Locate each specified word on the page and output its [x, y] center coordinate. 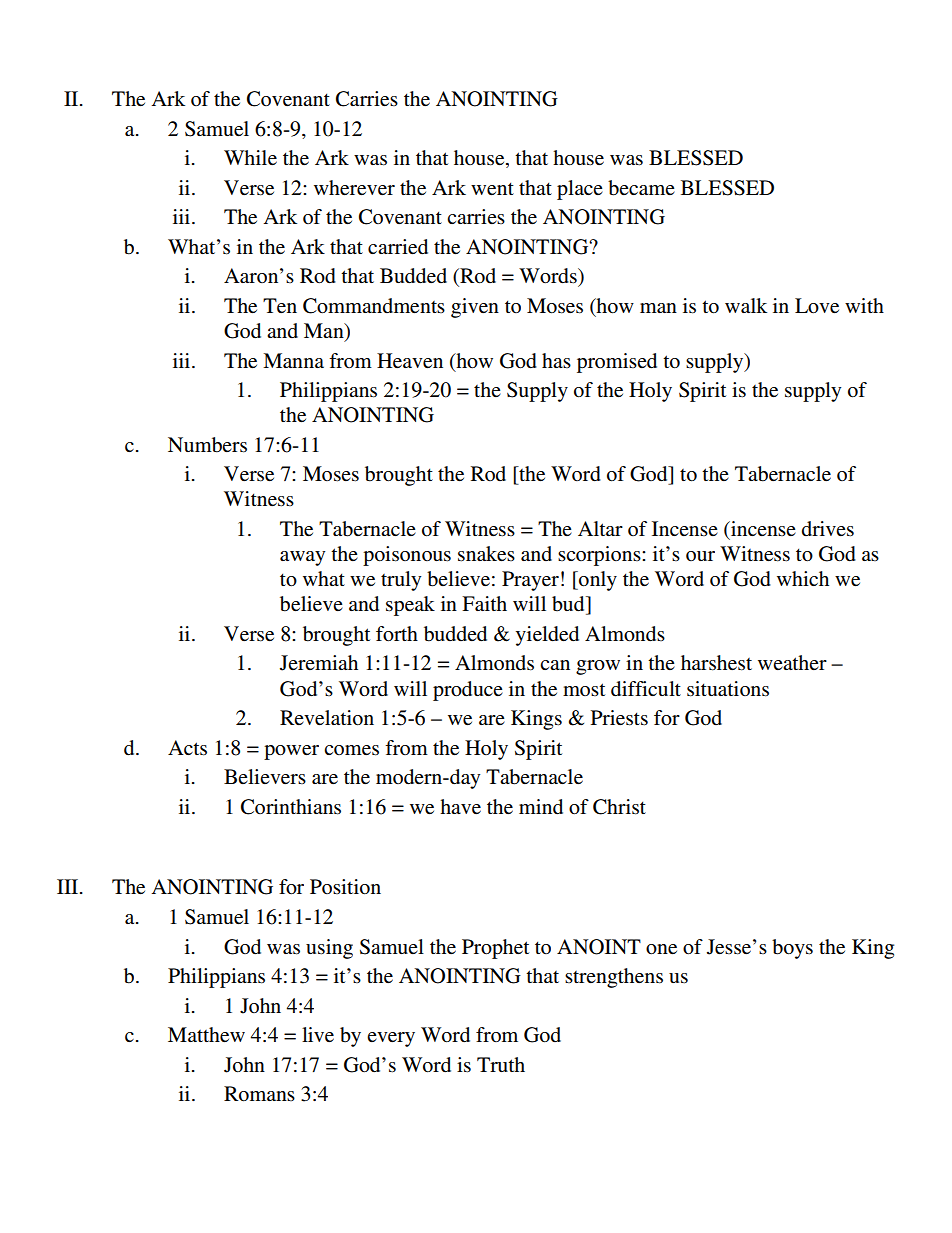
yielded [547, 636]
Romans [259, 1094]
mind [541, 807]
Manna [293, 360]
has [556, 360]
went [492, 189]
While [250, 157]
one [661, 949]
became [641, 188]
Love [817, 306]
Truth [501, 1064]
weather [792, 662]
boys [792, 949]
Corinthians [291, 807]
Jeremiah [319, 663]
